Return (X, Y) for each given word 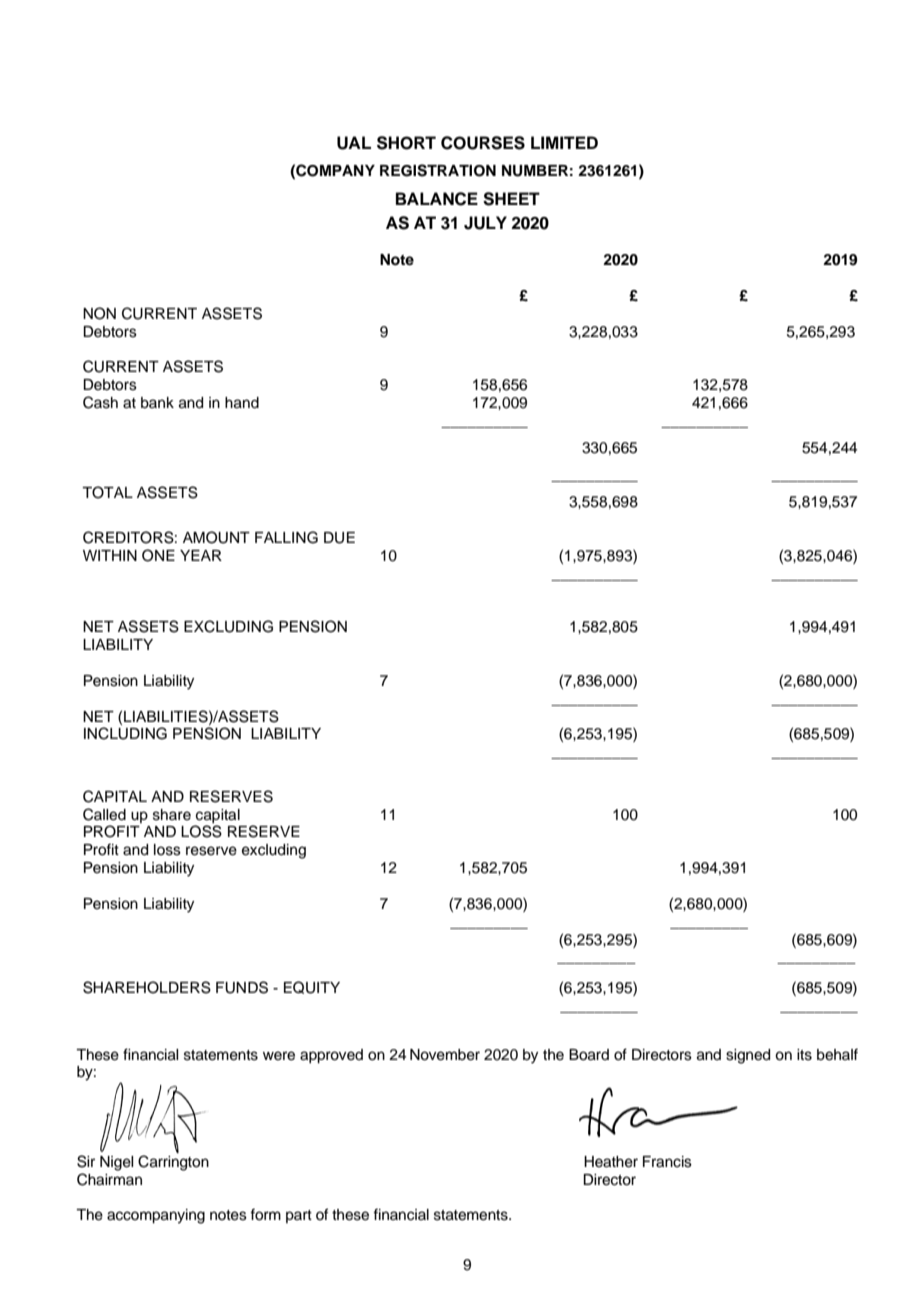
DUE (339, 538)
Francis (667, 1162)
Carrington (173, 1162)
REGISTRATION (438, 170)
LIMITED (564, 142)
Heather (611, 1162)
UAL (354, 143)
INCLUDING (125, 733)
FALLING (286, 537)
